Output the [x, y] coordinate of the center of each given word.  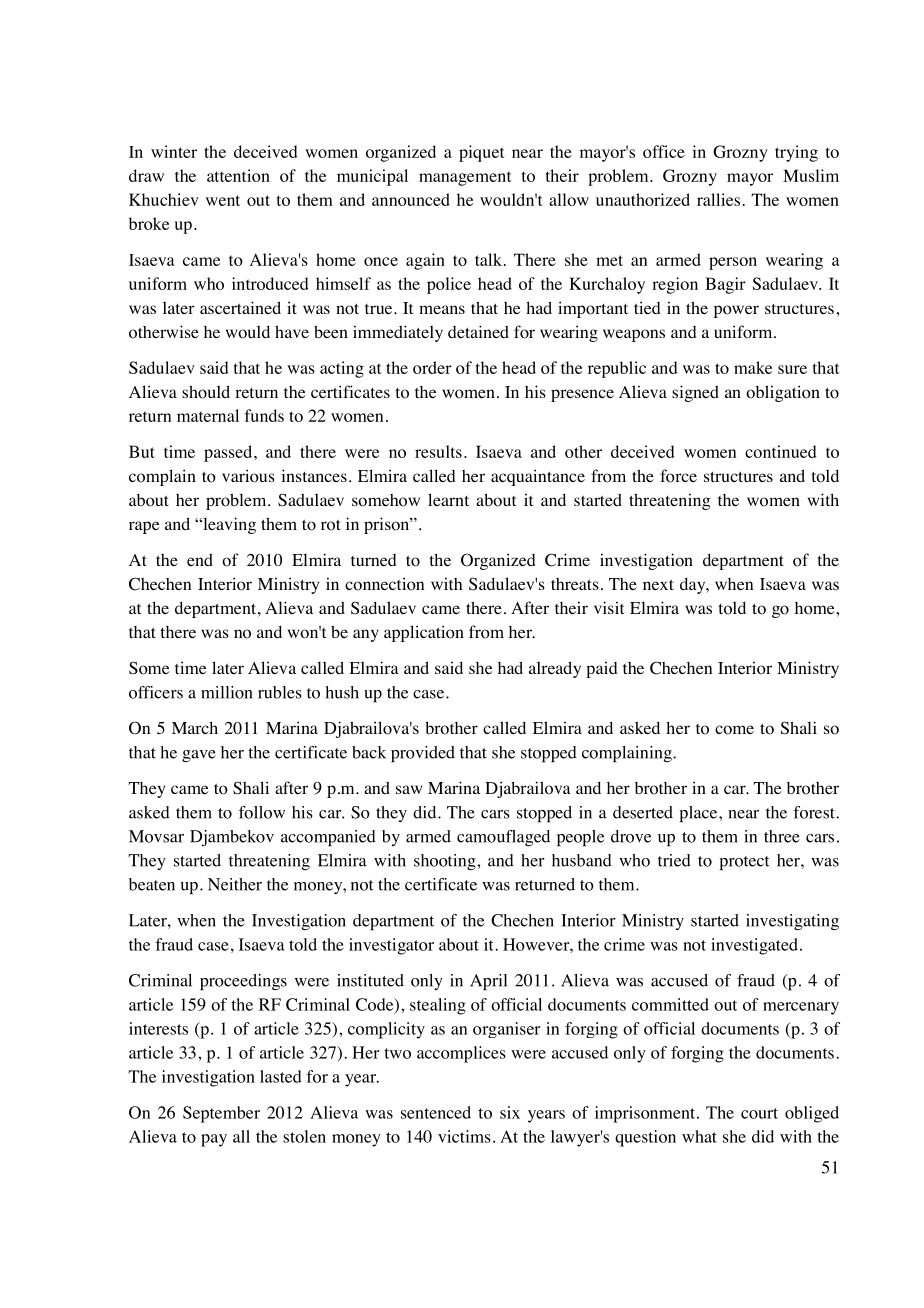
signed [695, 393]
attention [238, 175]
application [424, 633]
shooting [446, 862]
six [510, 1112]
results [438, 451]
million [227, 692]
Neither [235, 884]
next [658, 585]
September [221, 1114]
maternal [208, 415]
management [465, 178]
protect [745, 863]
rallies [718, 199]
